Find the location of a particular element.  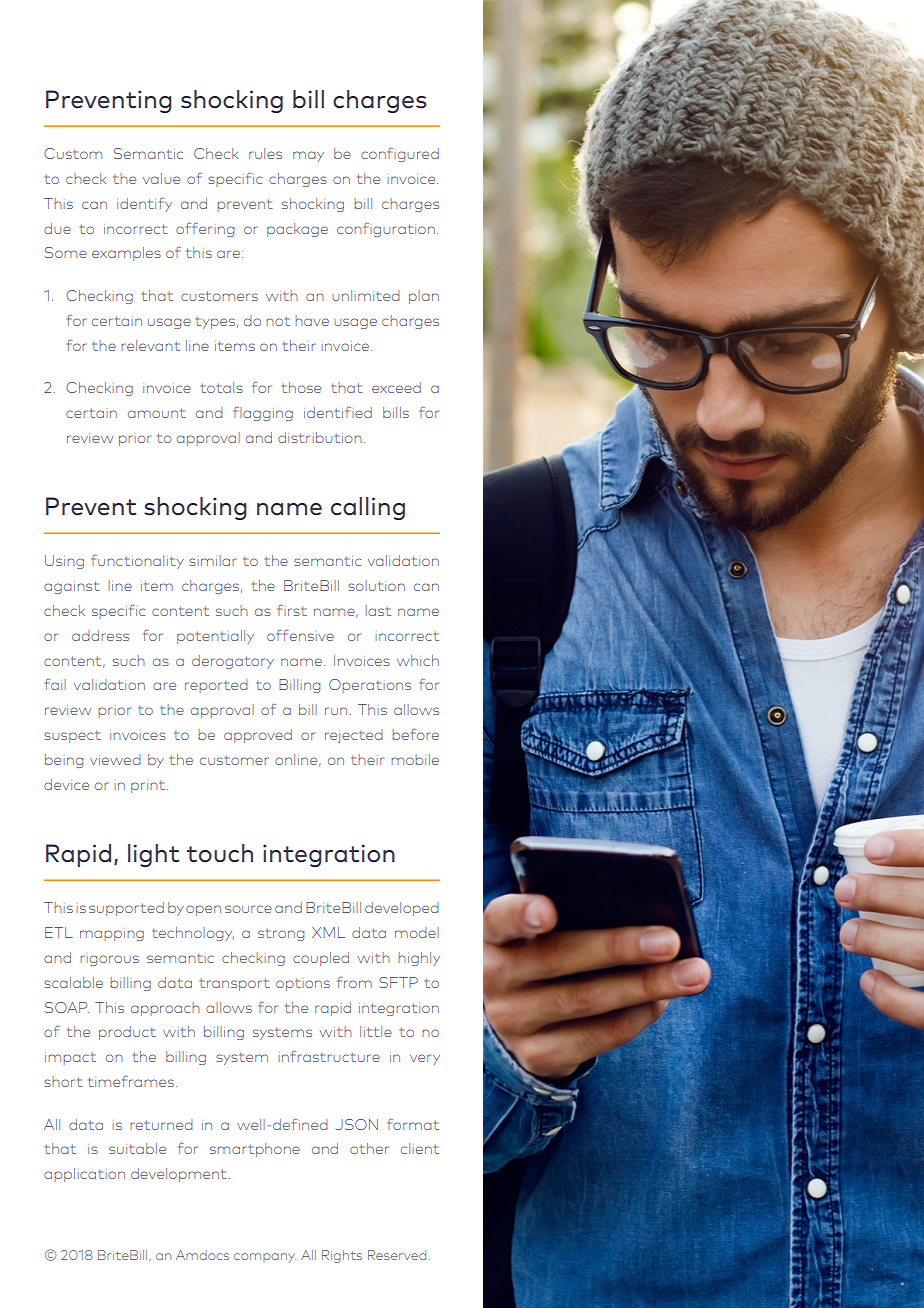

Operations is located at coordinates (370, 686).
